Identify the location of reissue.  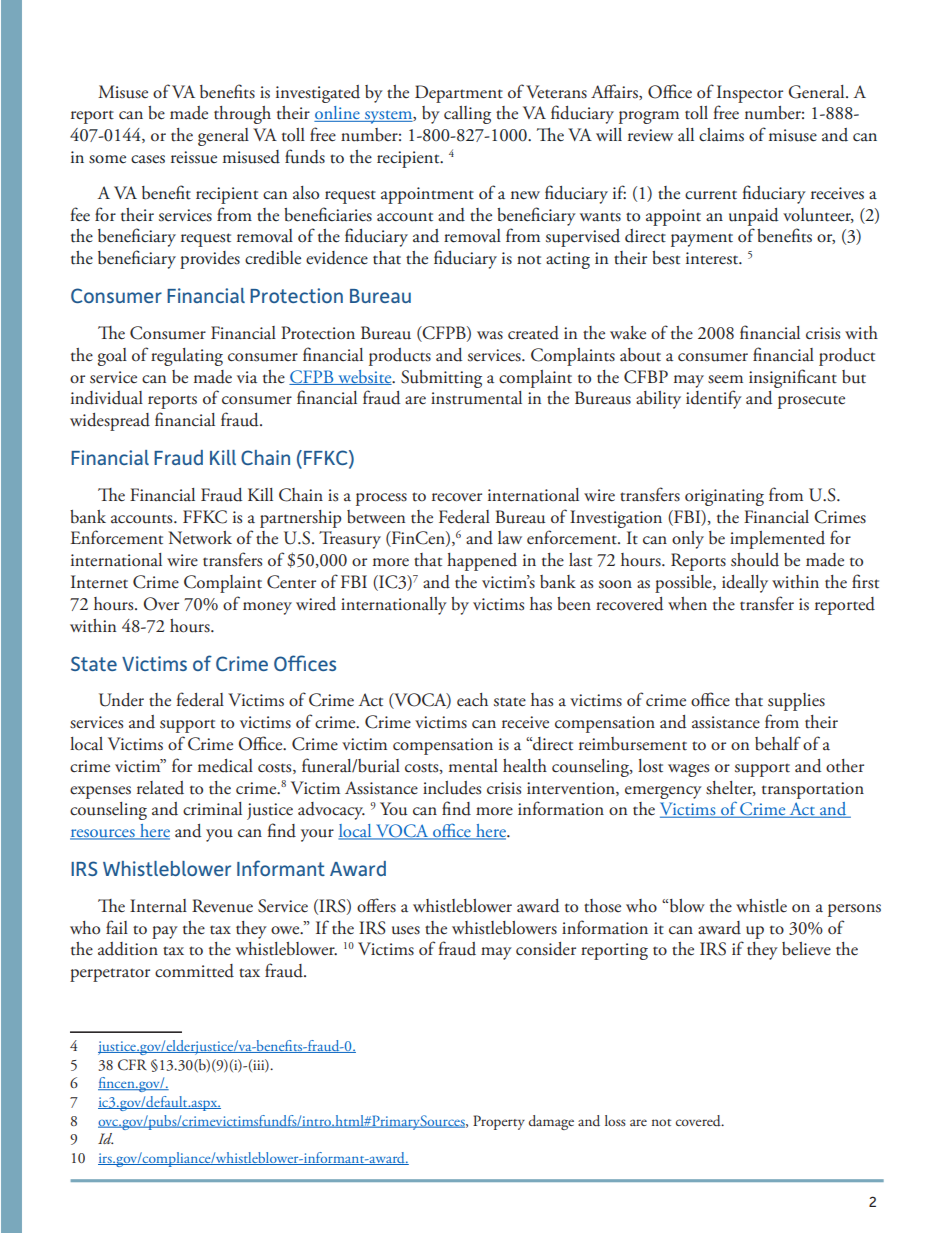
(194, 157).
